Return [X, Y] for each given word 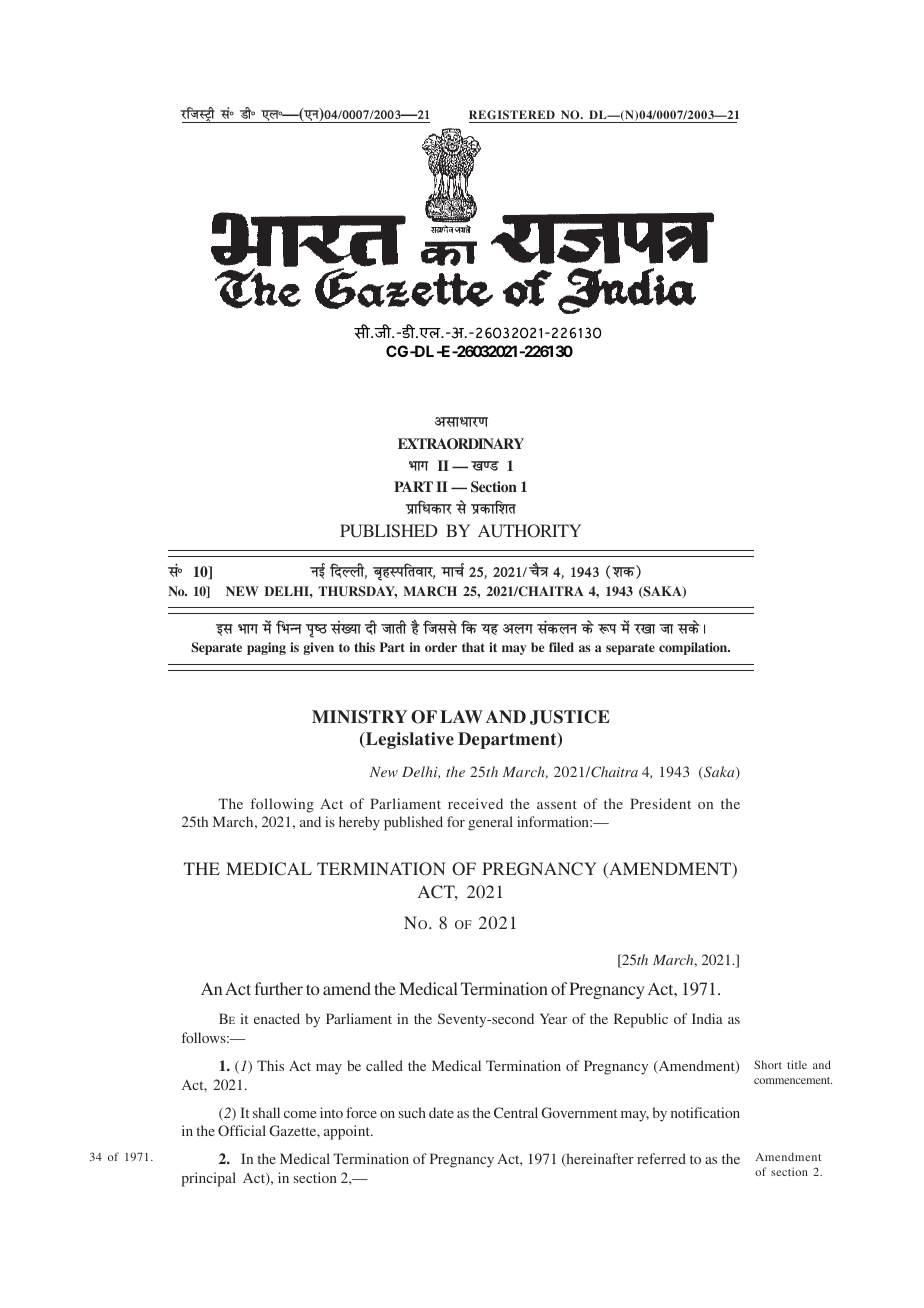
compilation [694, 648]
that [473, 647]
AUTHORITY [529, 531]
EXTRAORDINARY [461, 444]
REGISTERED [512, 114]
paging [266, 648]
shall [266, 1112]
